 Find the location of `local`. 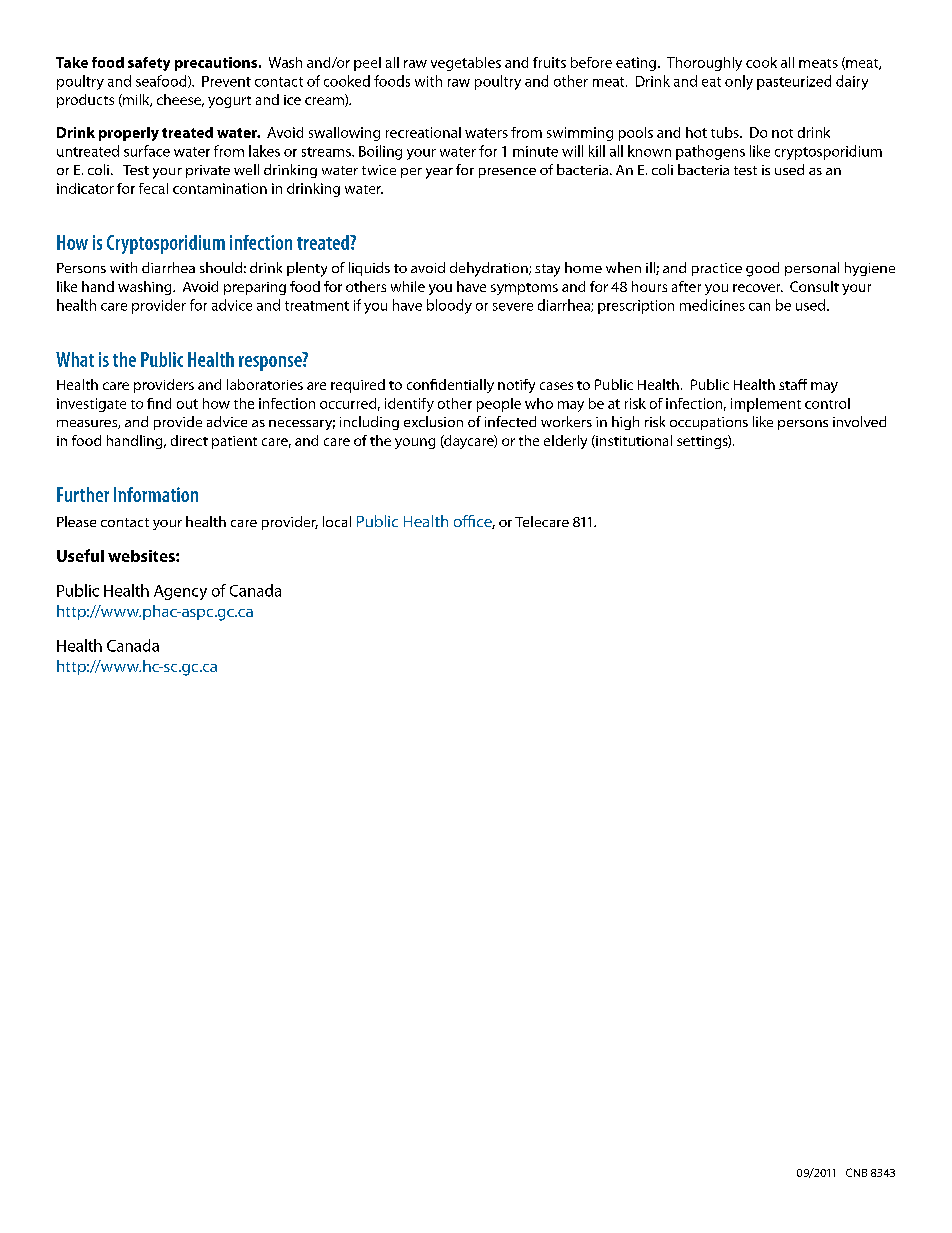

local is located at coordinates (337, 521).
